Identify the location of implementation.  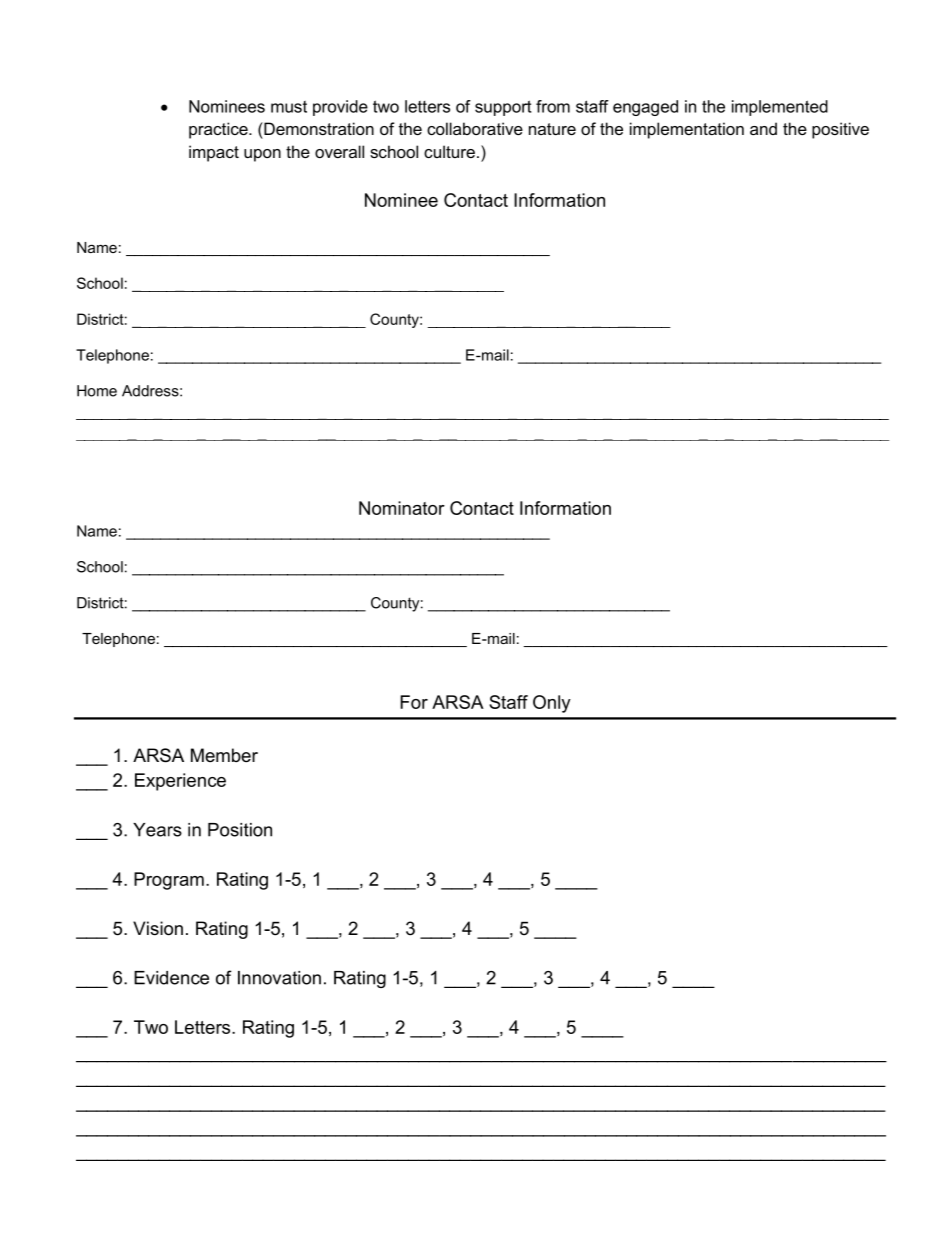
(687, 130).
